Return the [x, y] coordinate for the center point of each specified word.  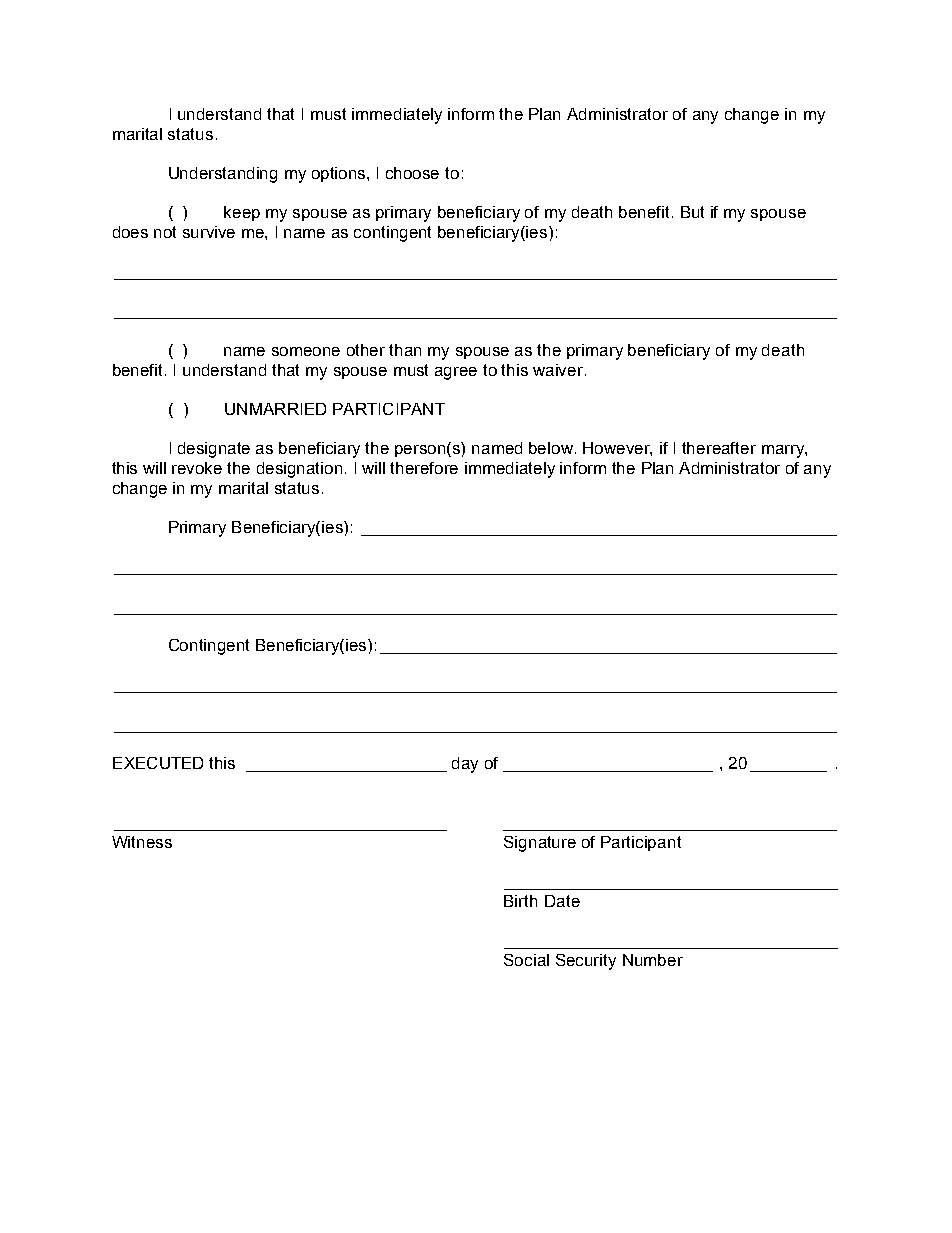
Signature [540, 844]
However [617, 449]
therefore [424, 468]
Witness [142, 842]
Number [653, 960]
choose [412, 173]
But [692, 212]
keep [242, 213]
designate [214, 450]
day [465, 765]
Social [526, 960]
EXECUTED [158, 763]
